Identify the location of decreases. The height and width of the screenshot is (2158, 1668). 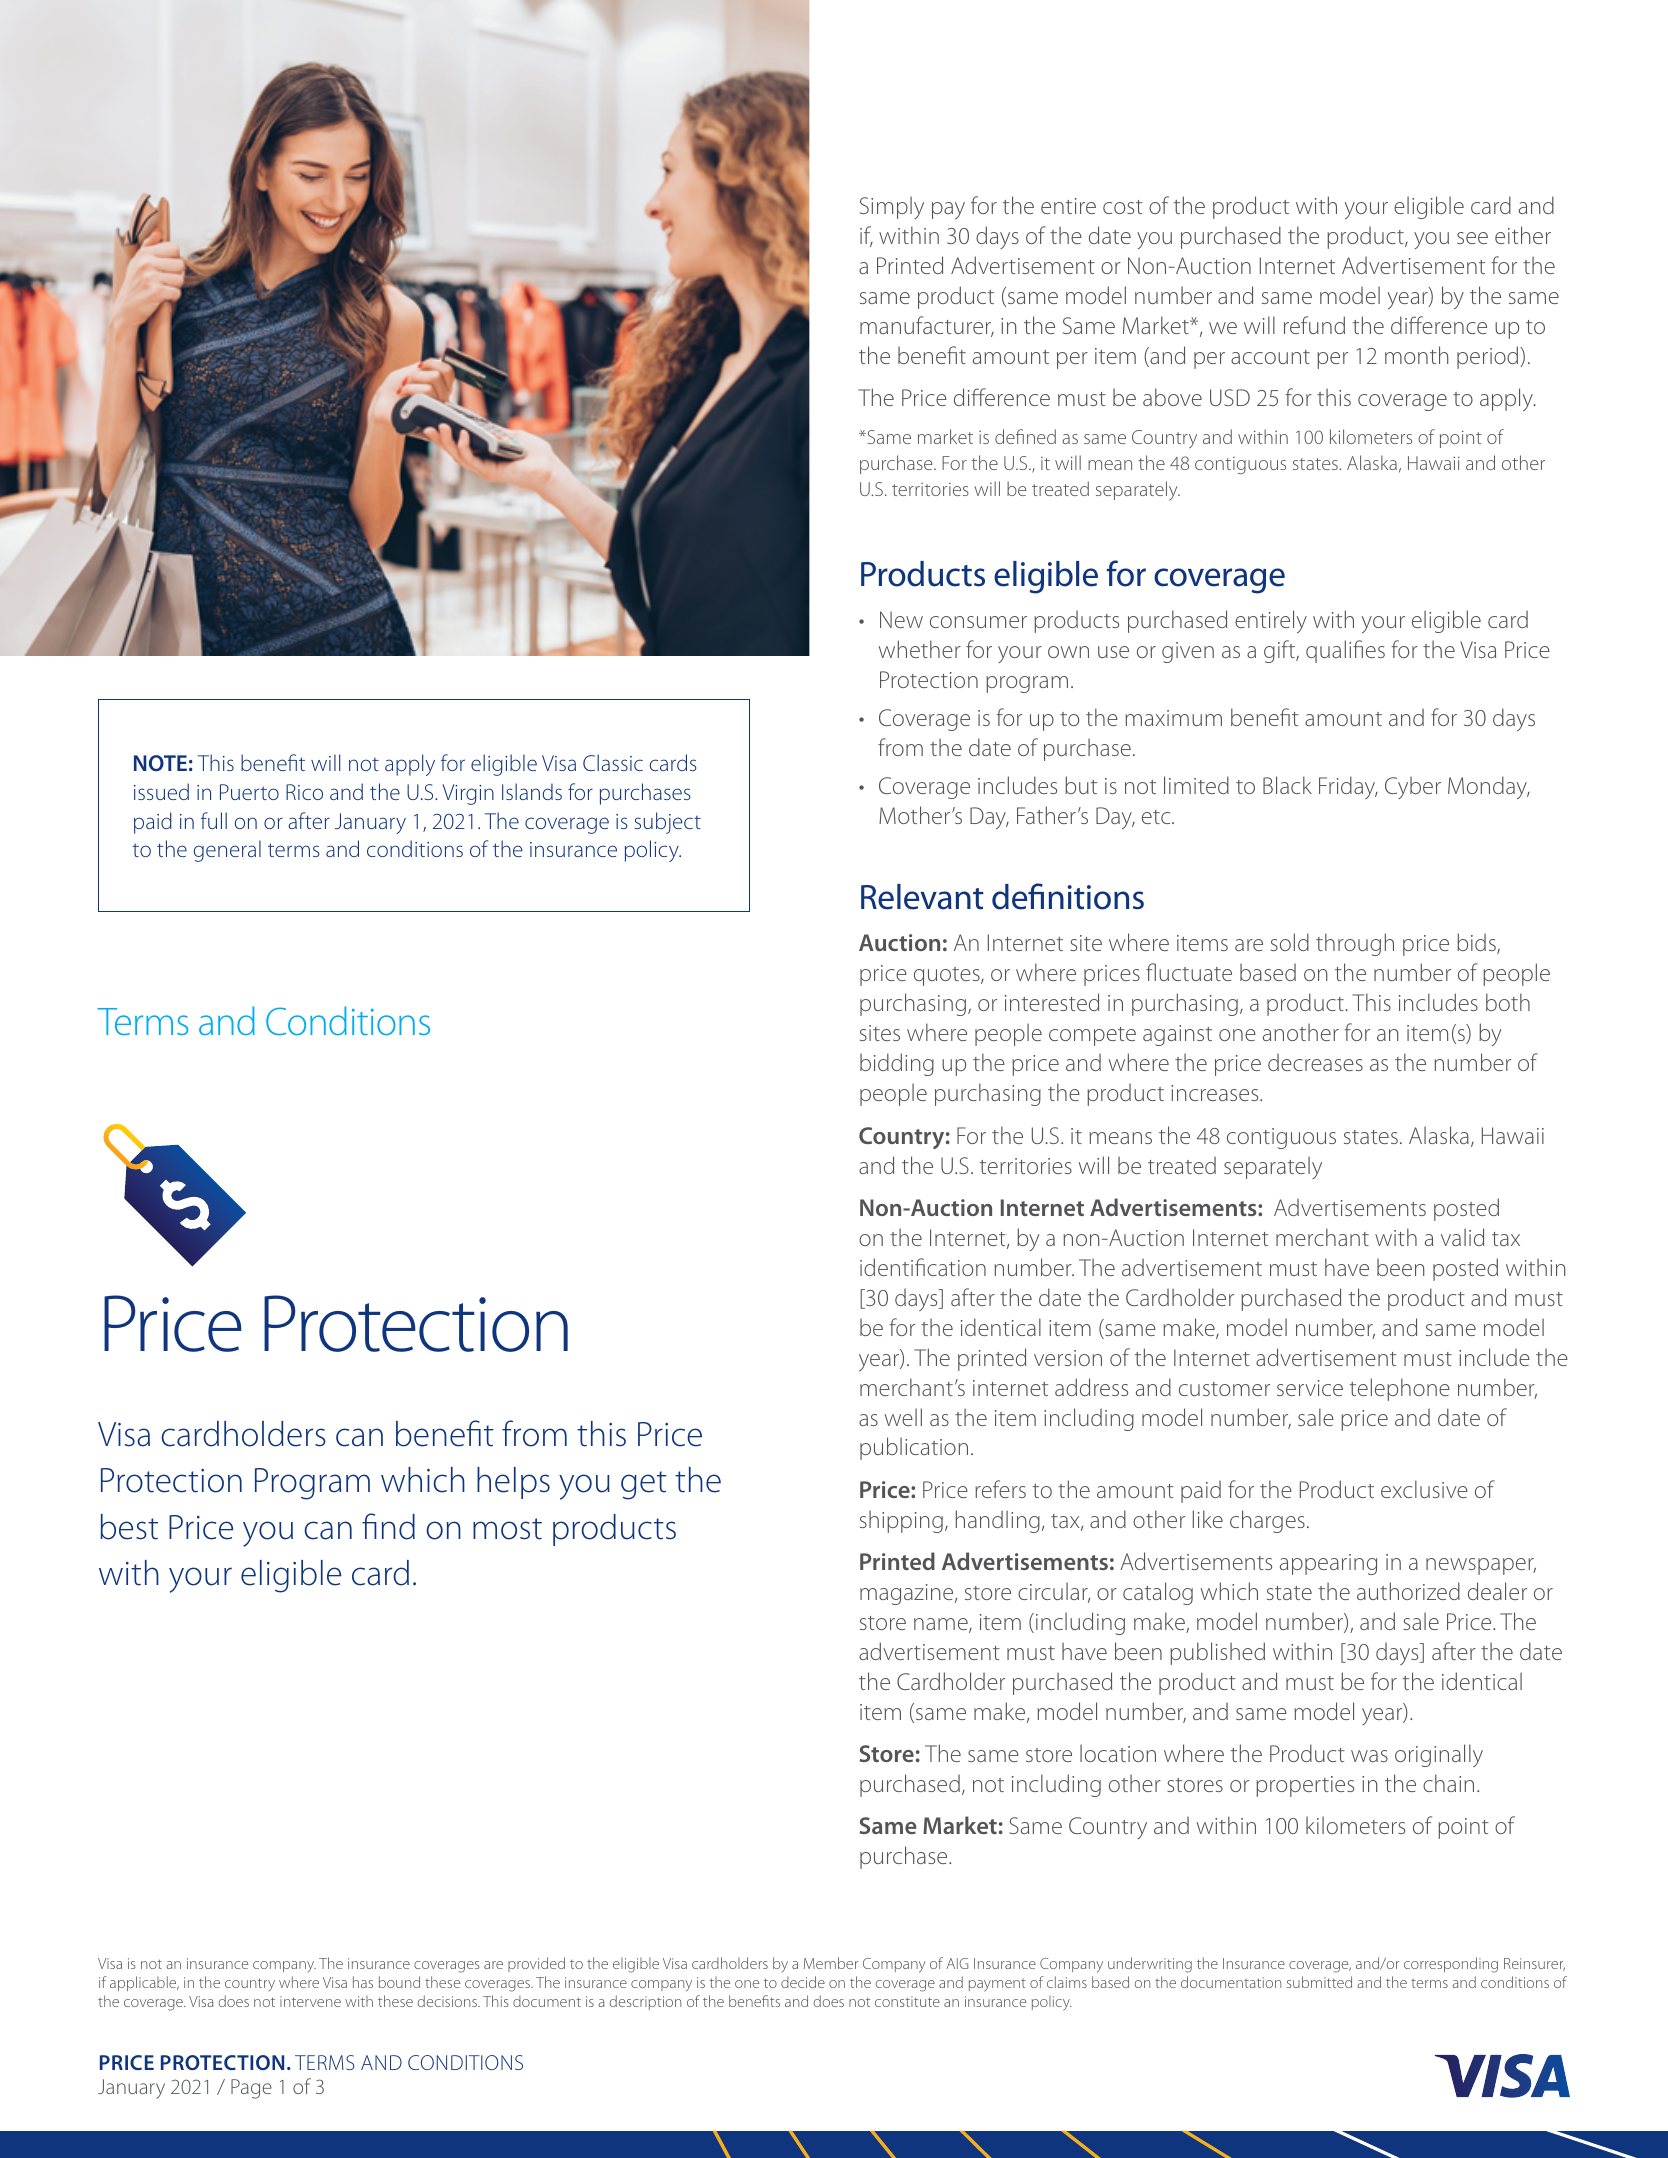
(1315, 1062).
